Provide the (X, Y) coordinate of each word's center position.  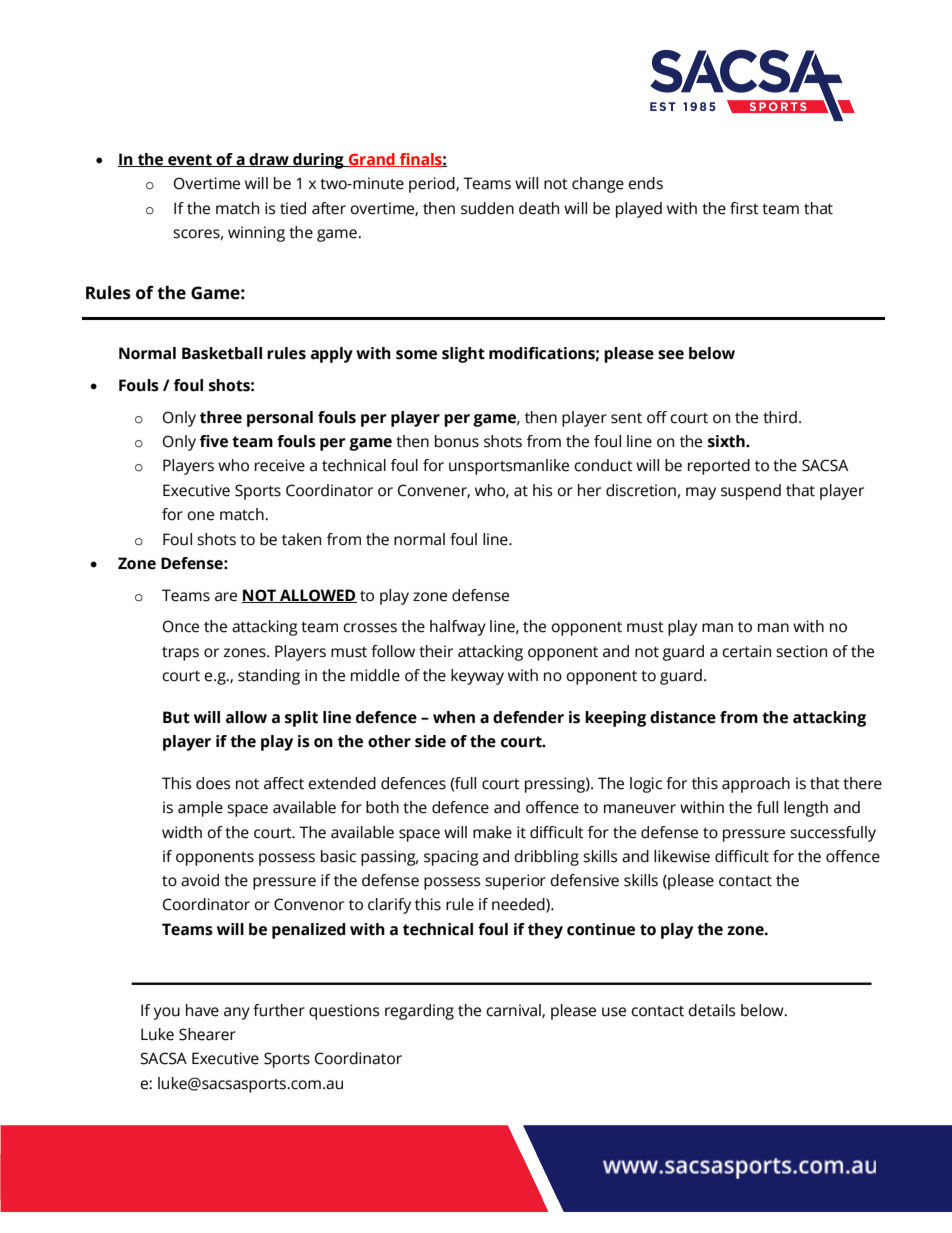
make (492, 832)
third (780, 417)
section (801, 651)
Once (181, 626)
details (711, 1010)
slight (463, 355)
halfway (458, 628)
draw (269, 160)
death (539, 208)
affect (284, 783)
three (221, 417)
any (237, 1013)
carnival (514, 1011)
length (806, 809)
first (744, 208)
